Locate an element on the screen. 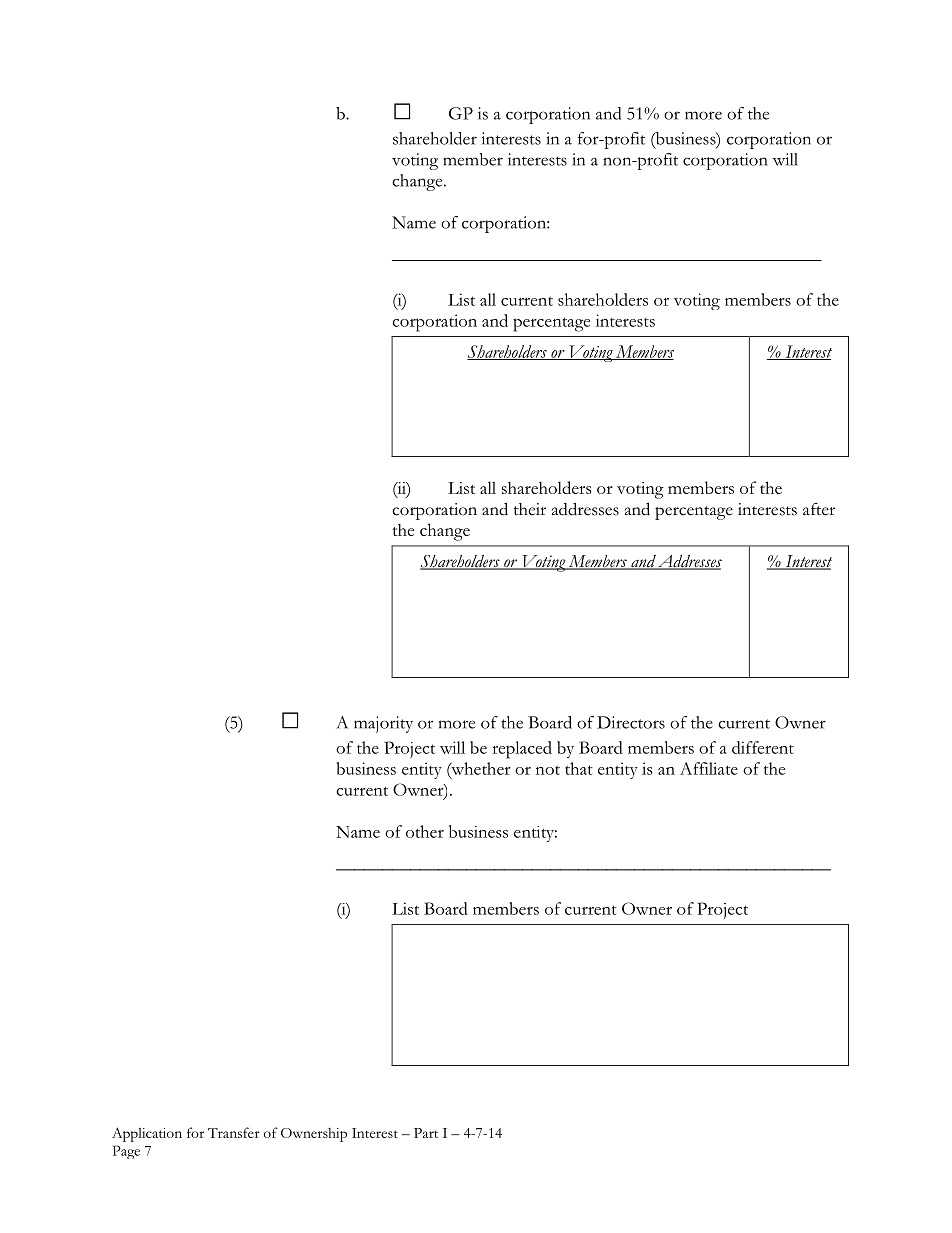  after is located at coordinates (819, 509).
